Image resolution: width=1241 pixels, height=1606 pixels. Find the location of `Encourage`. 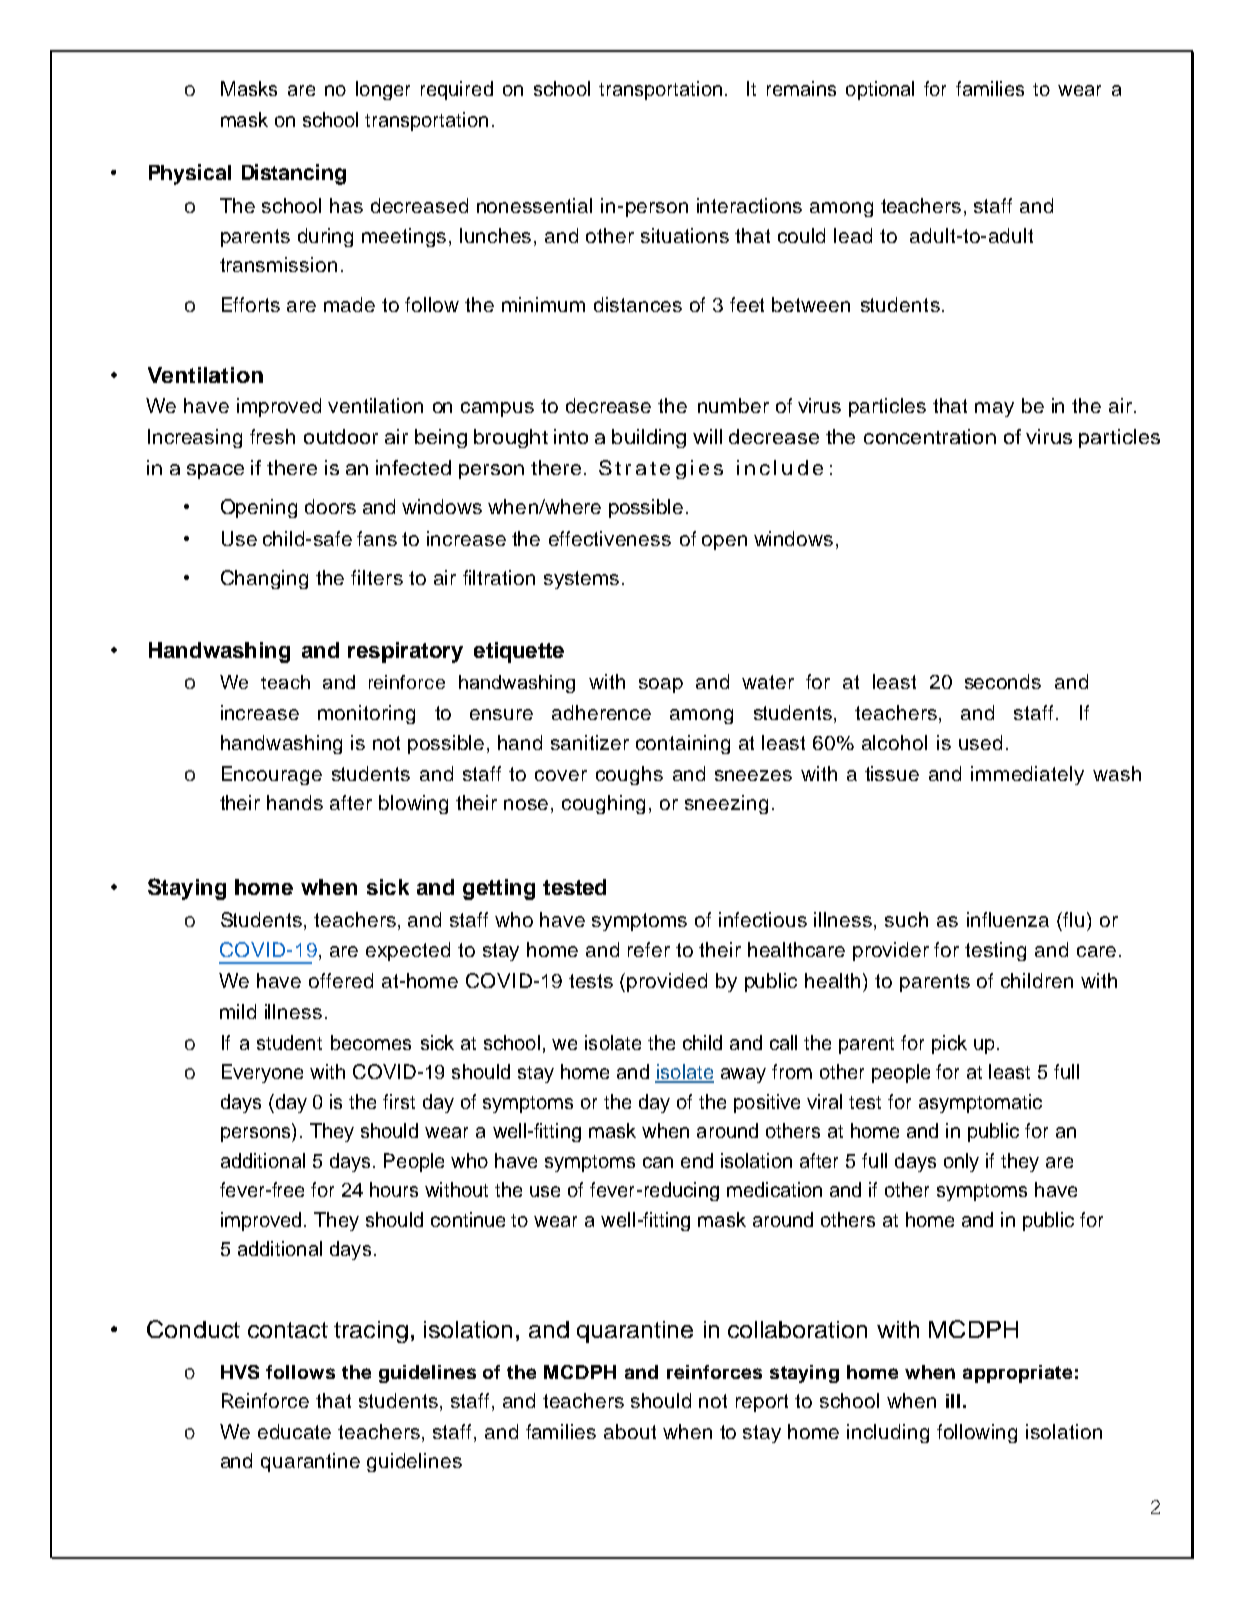

Encourage is located at coordinates (272, 775).
